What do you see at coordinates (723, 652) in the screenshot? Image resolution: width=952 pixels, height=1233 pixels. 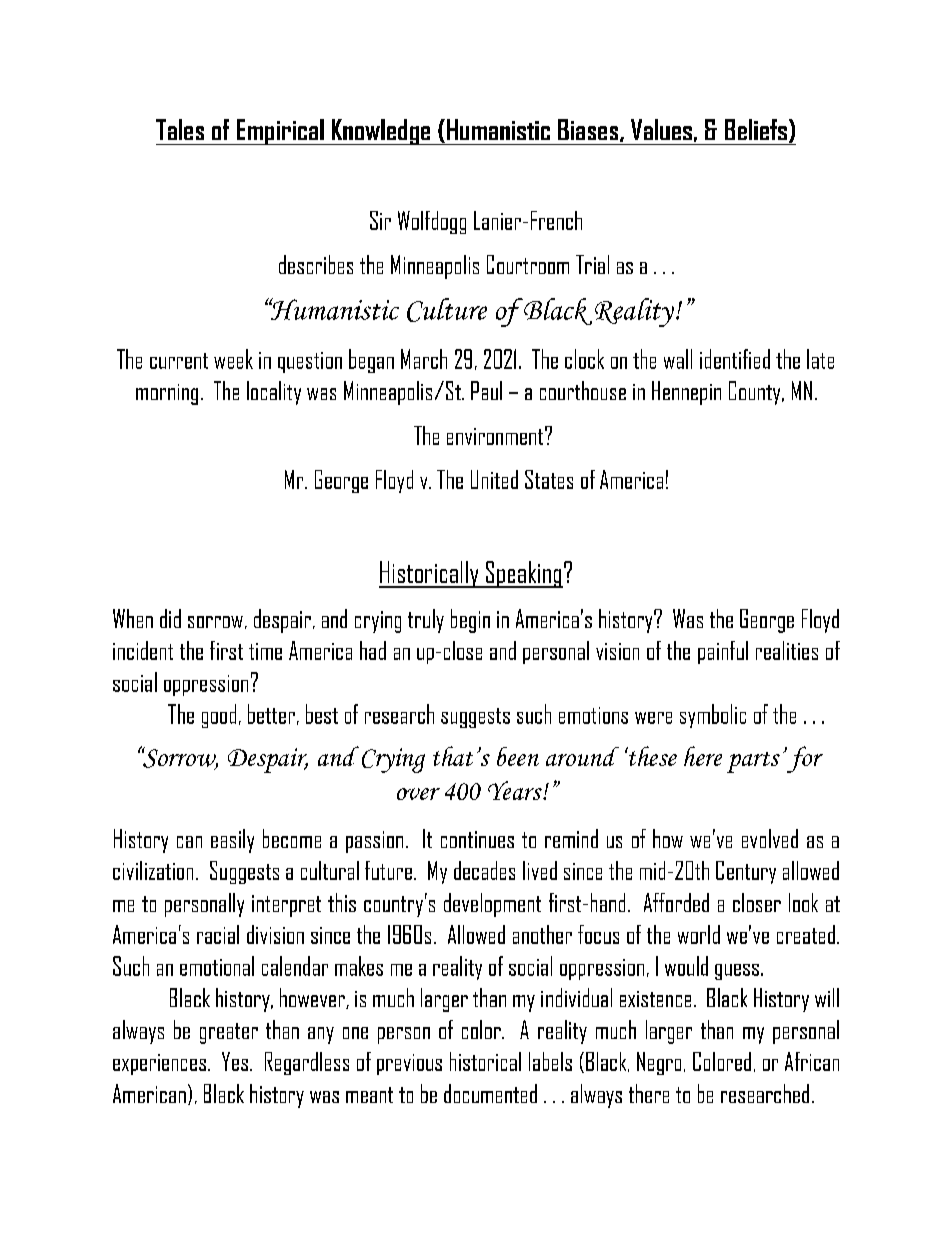 I see `painful` at bounding box center [723, 652].
